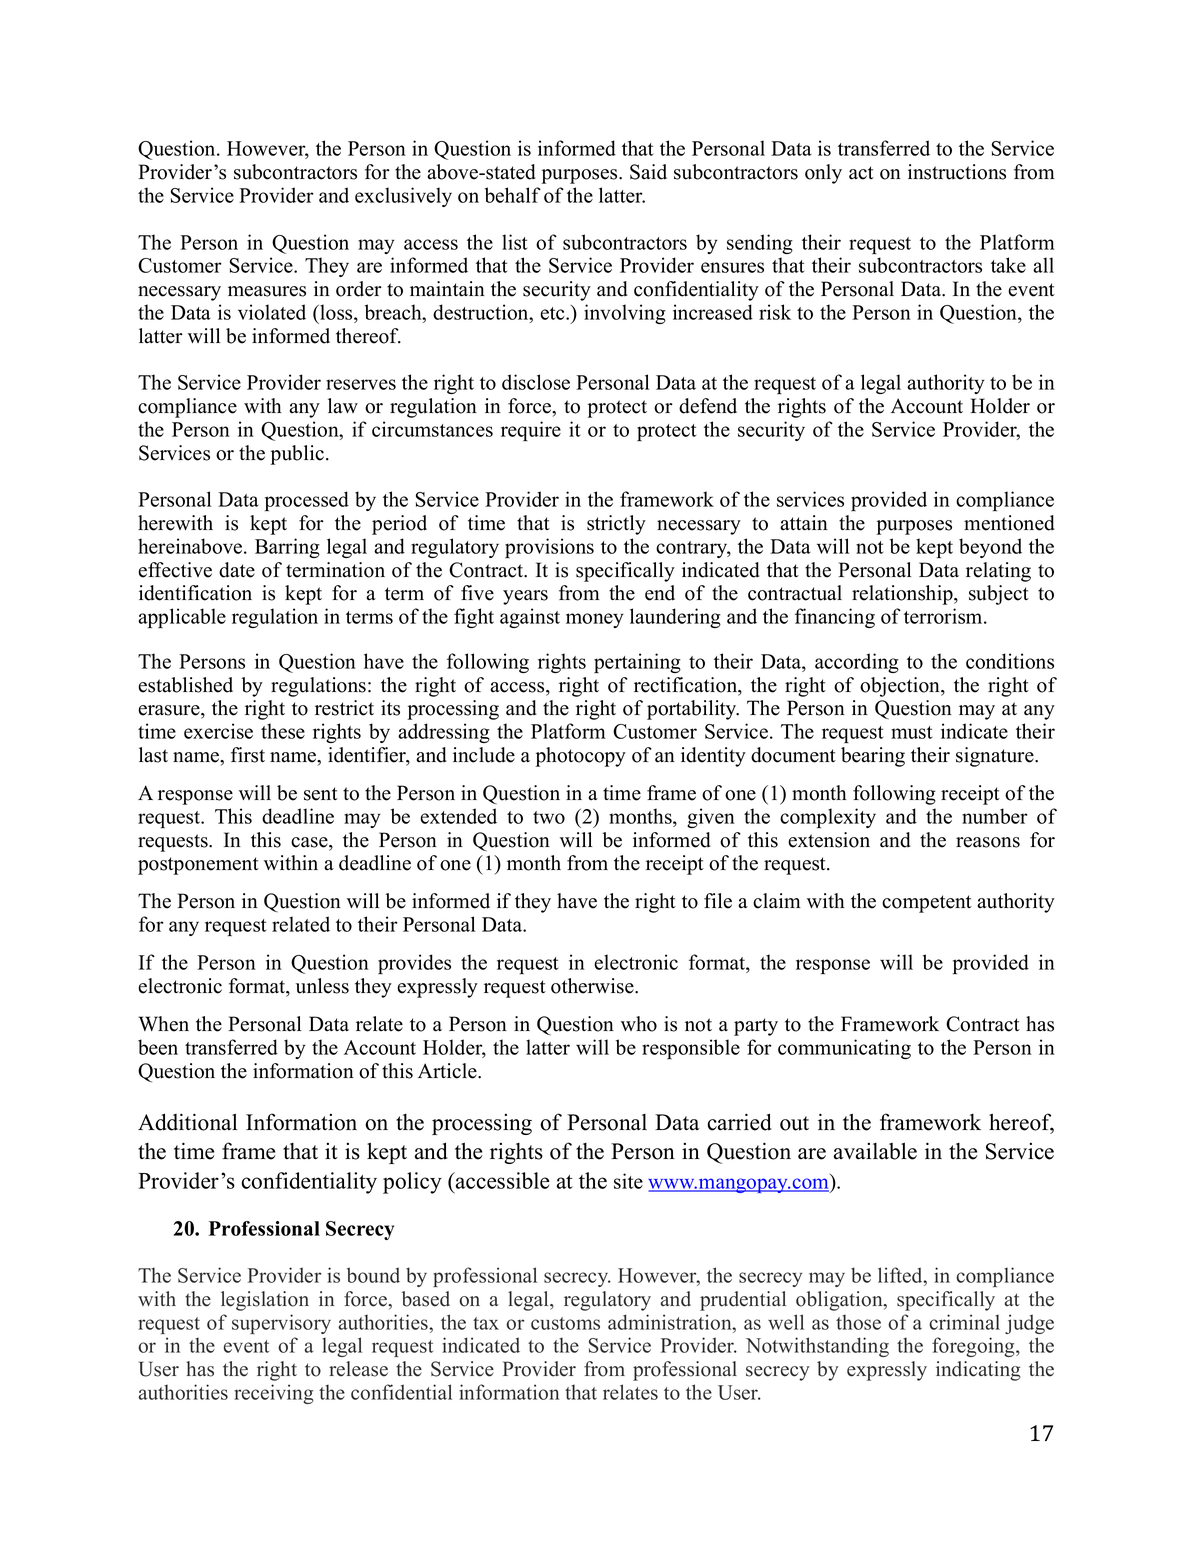  Describe the element at coordinates (198, 866) in the document. I see `postponement` at that location.
